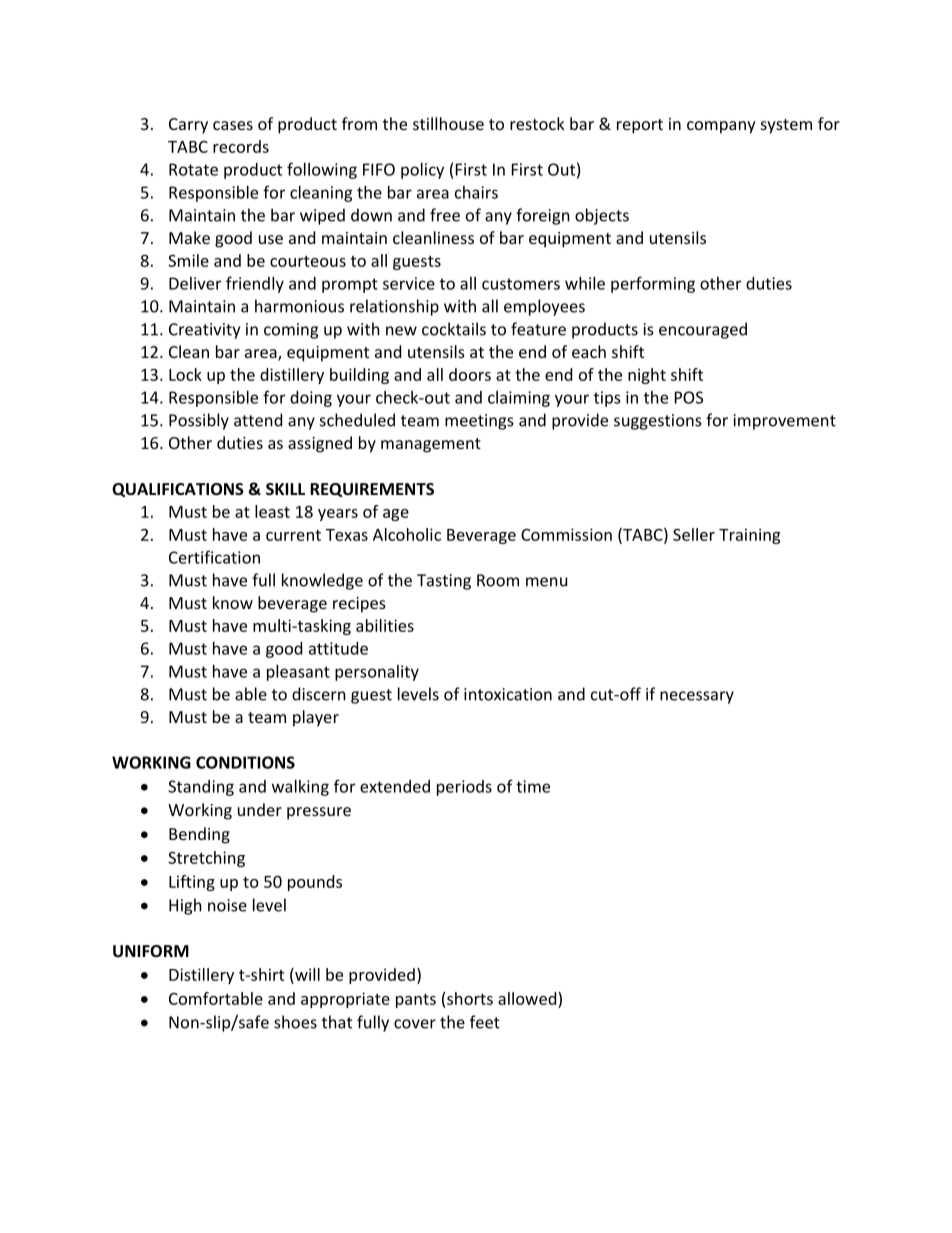  Describe the element at coordinates (295, 1022) in the screenshot. I see `shoes` at that location.
